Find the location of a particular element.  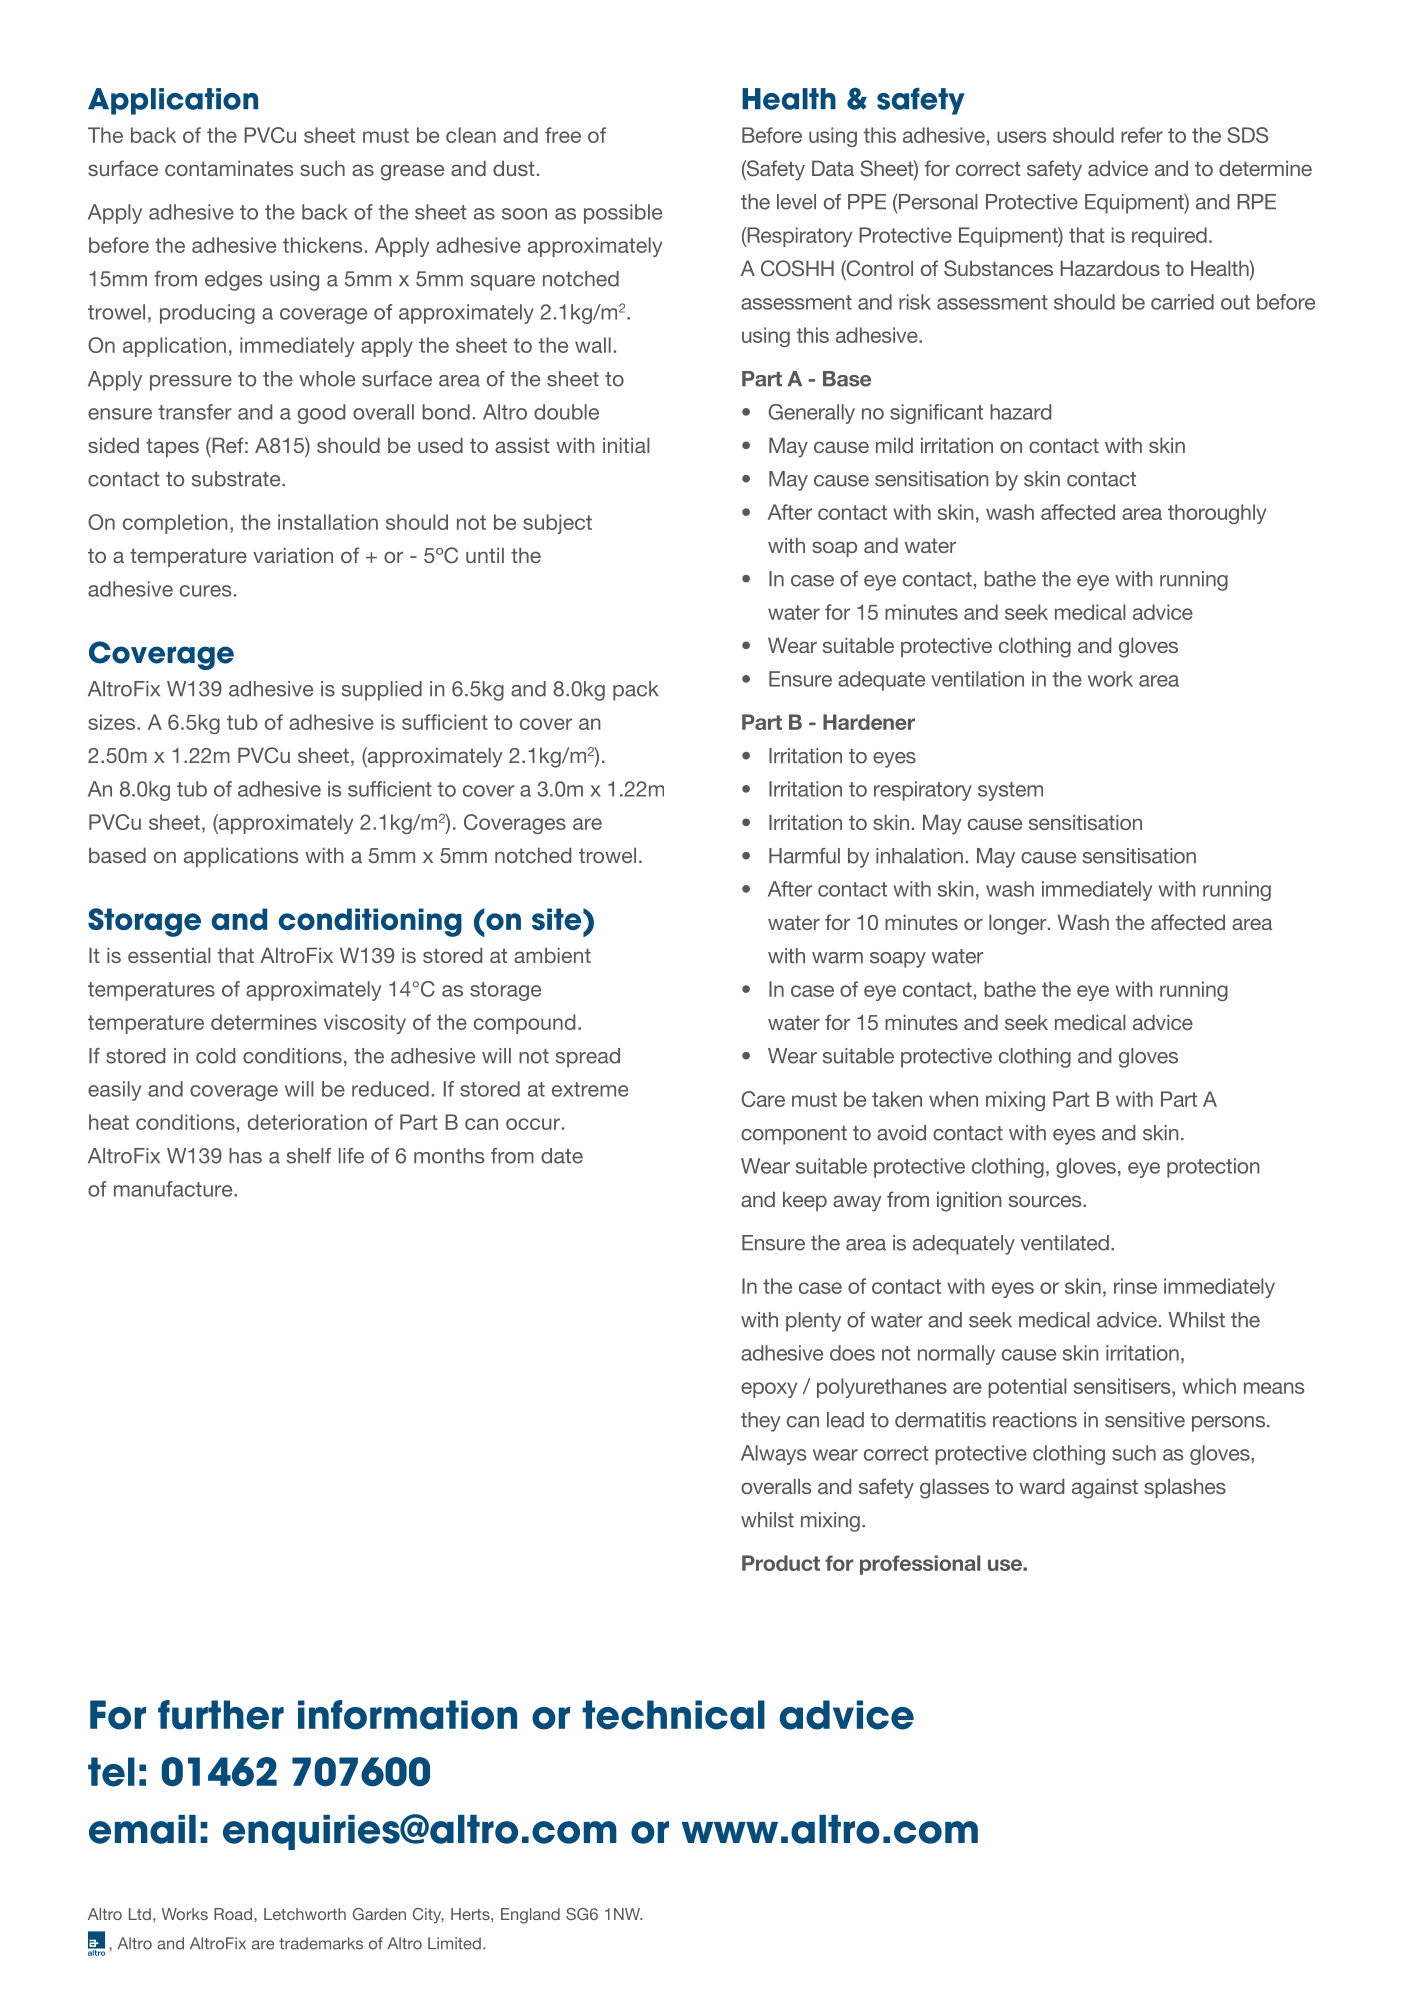

England is located at coordinates (530, 1916).
